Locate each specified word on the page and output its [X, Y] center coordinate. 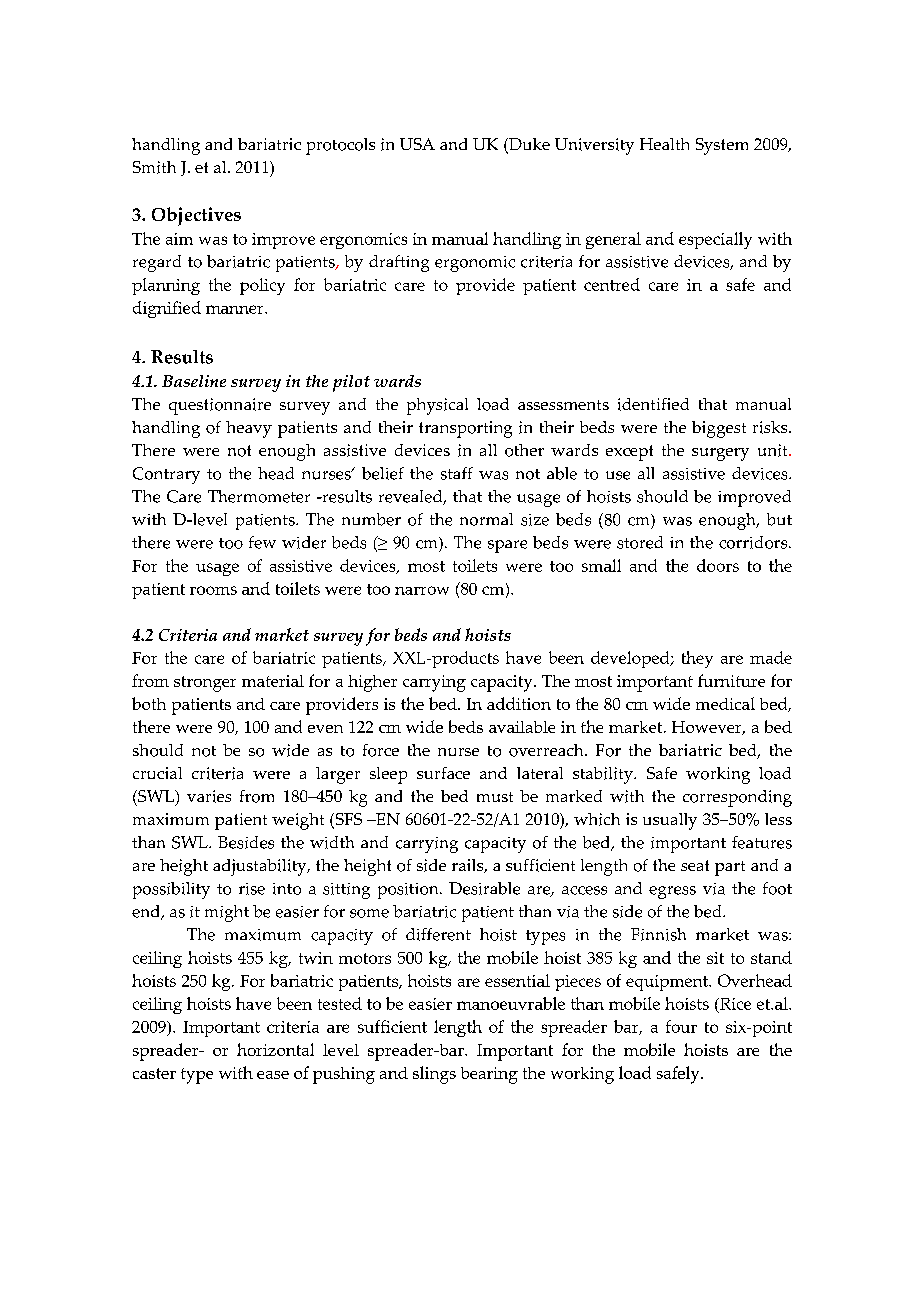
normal [486, 519]
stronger [205, 684]
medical [725, 703]
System [722, 146]
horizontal [275, 1049]
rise [252, 889]
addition [519, 703]
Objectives [196, 216]
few [262, 542]
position [409, 891]
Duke [528, 145]
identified [653, 404]
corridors [754, 542]
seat [695, 865]
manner [236, 309]
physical [437, 406]
